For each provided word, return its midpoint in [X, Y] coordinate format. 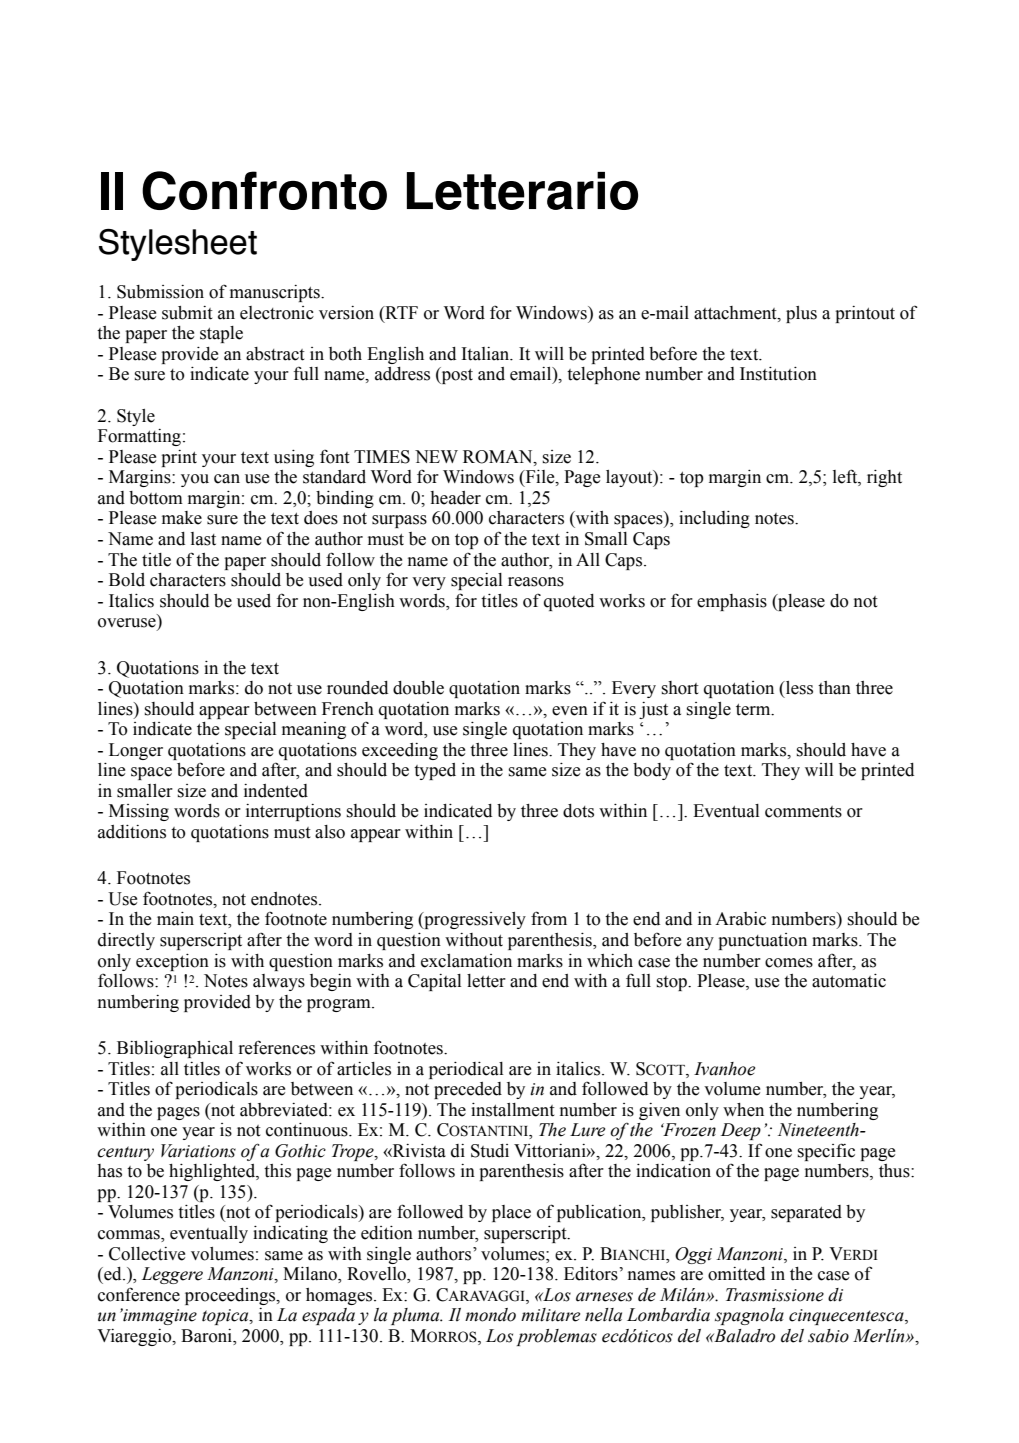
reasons [536, 582]
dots [578, 811]
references [277, 1047]
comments [803, 812]
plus [801, 314]
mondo [490, 1315]
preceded [468, 1090]
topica [226, 1317]
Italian [486, 354]
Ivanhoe [724, 1069]
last [203, 539]
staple [221, 334]
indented [276, 791]
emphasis [732, 602]
